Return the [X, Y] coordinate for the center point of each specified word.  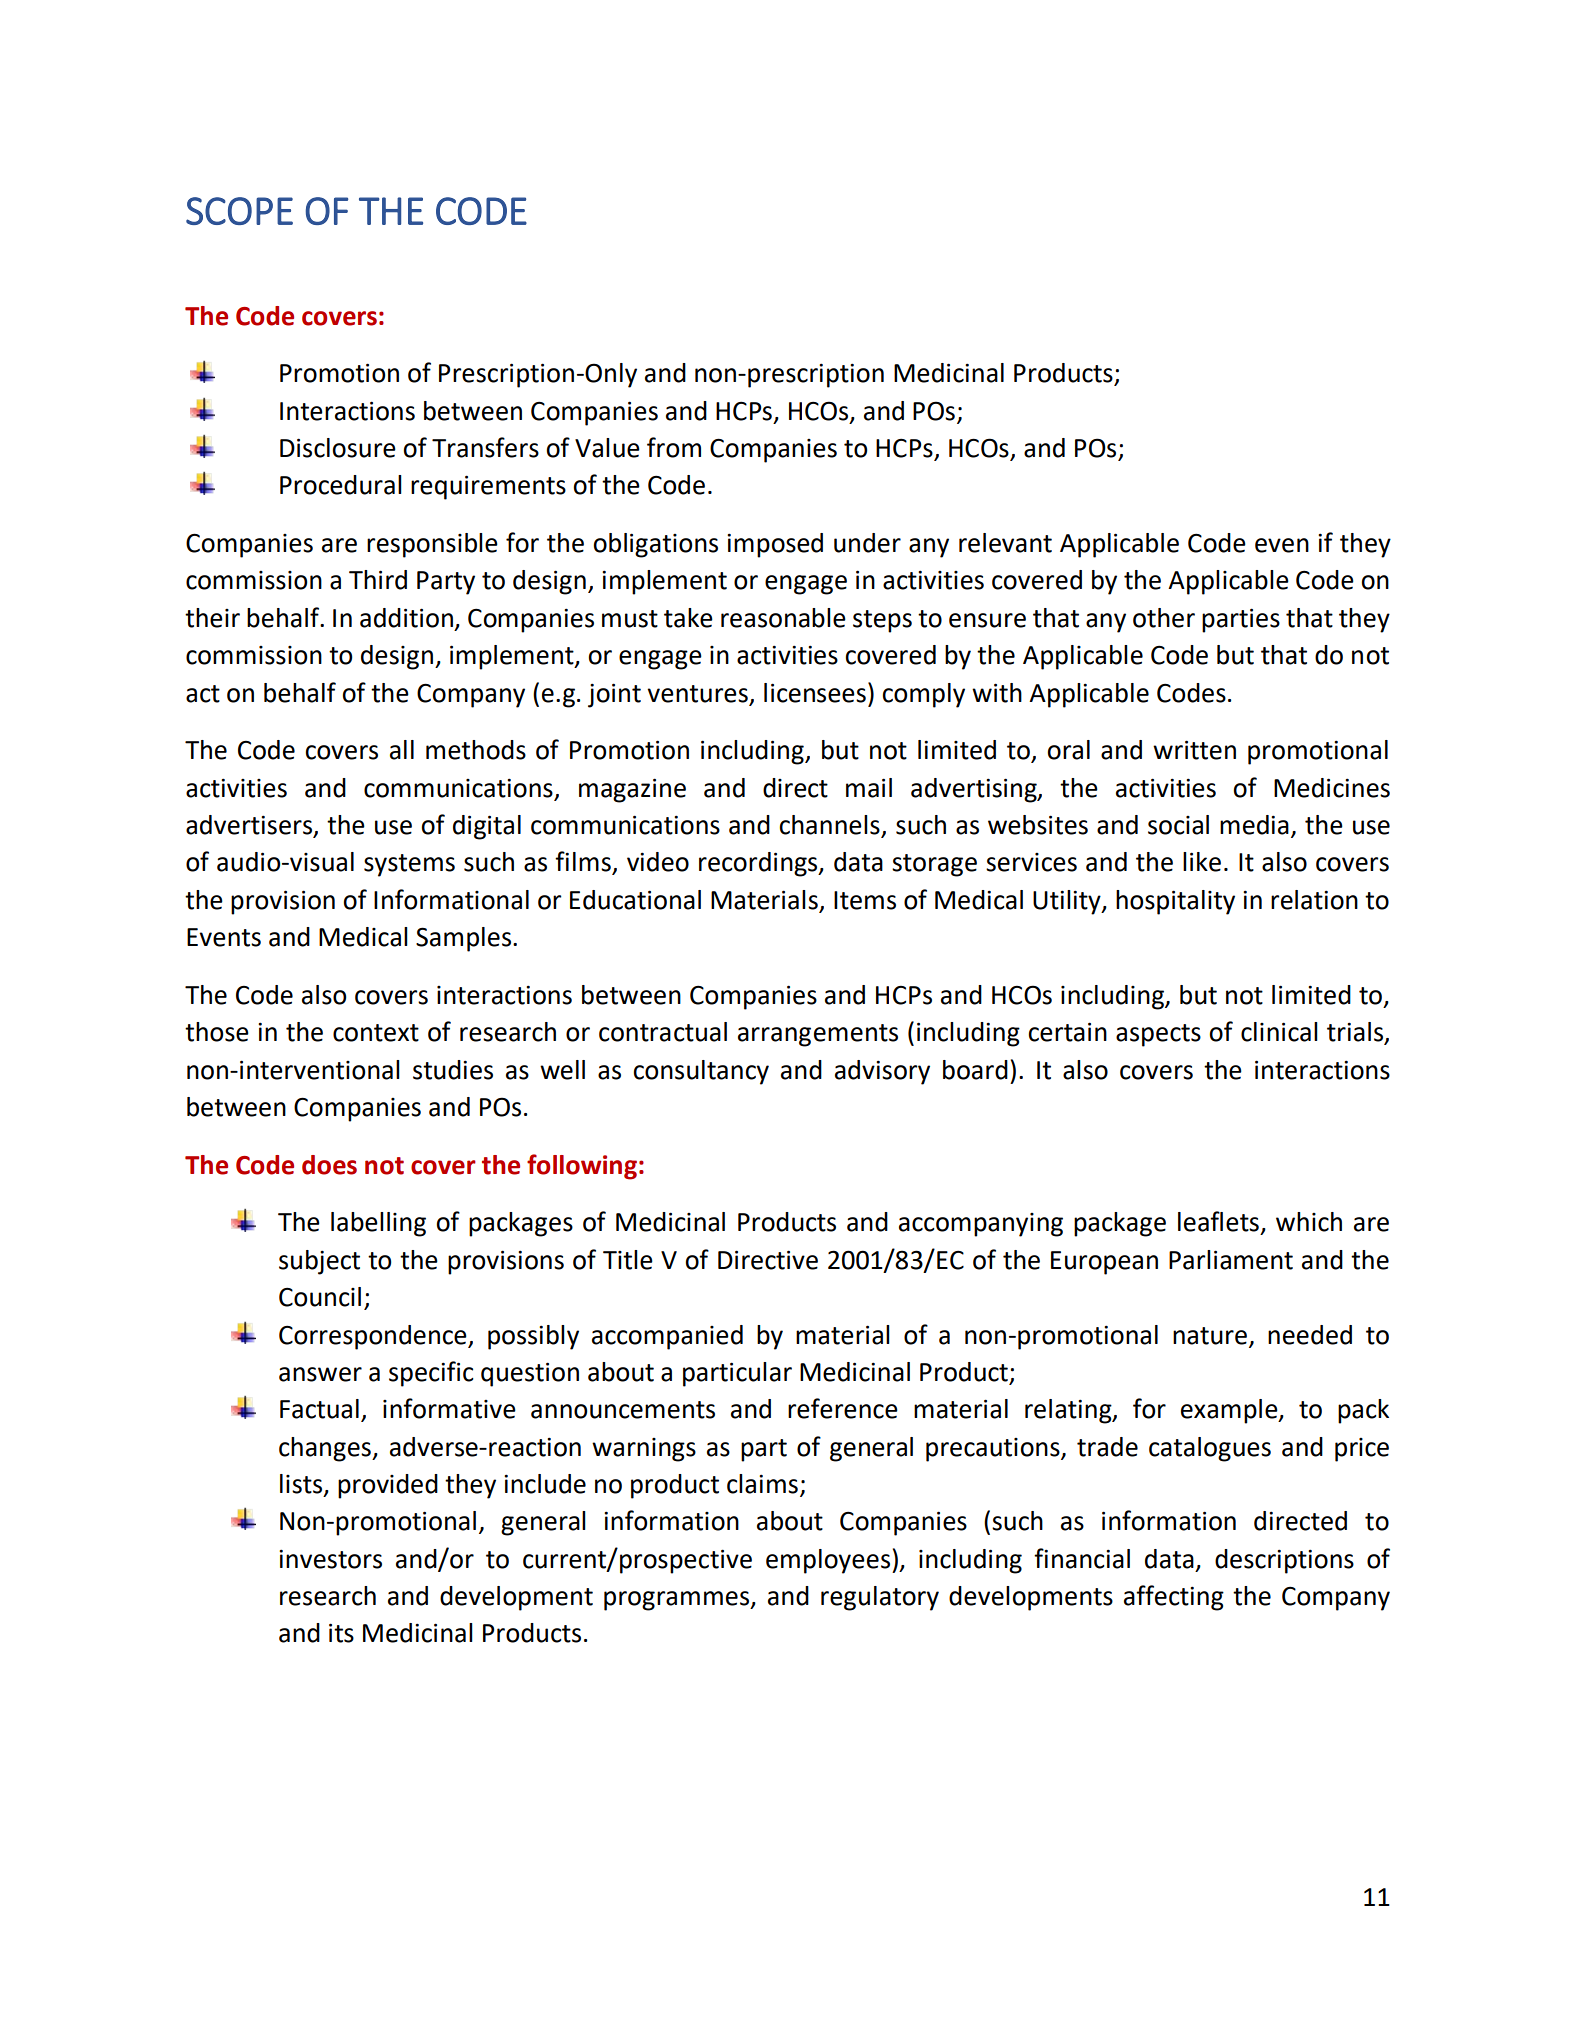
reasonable [783, 618]
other [1164, 618]
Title [628, 1260]
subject [319, 1262]
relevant [1005, 543]
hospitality [1175, 902]
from [674, 447]
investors [330, 1559]
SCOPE [239, 211]
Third [378, 580]
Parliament [1231, 1260]
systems [409, 865]
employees [829, 1561]
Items [865, 900]
